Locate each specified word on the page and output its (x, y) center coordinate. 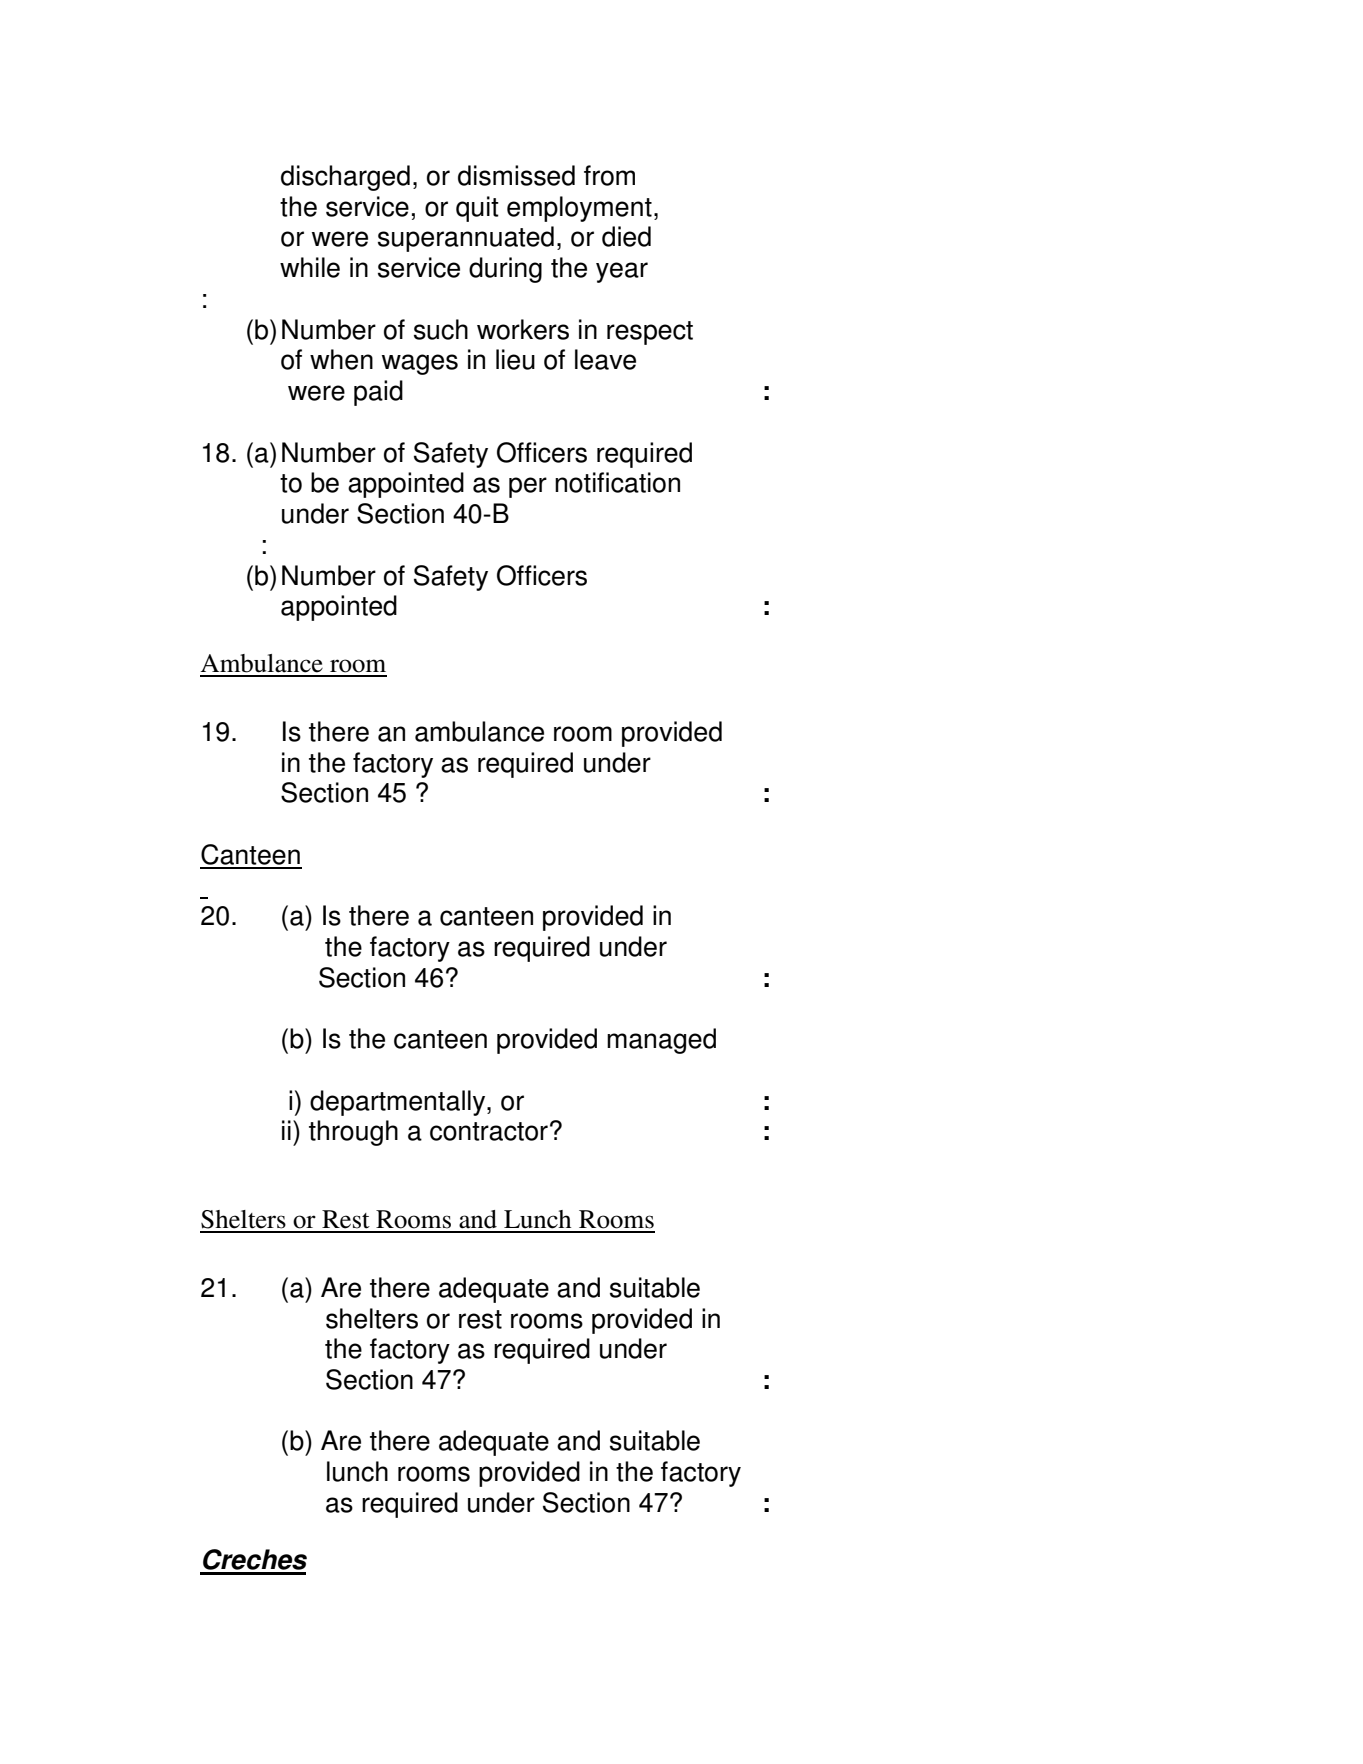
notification (617, 482)
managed (661, 1041)
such (441, 329)
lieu (515, 359)
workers (523, 329)
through (353, 1133)
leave (605, 359)
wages (420, 364)
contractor (489, 1131)
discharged (345, 178)
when (341, 359)
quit (477, 209)
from (609, 175)
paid (378, 393)
